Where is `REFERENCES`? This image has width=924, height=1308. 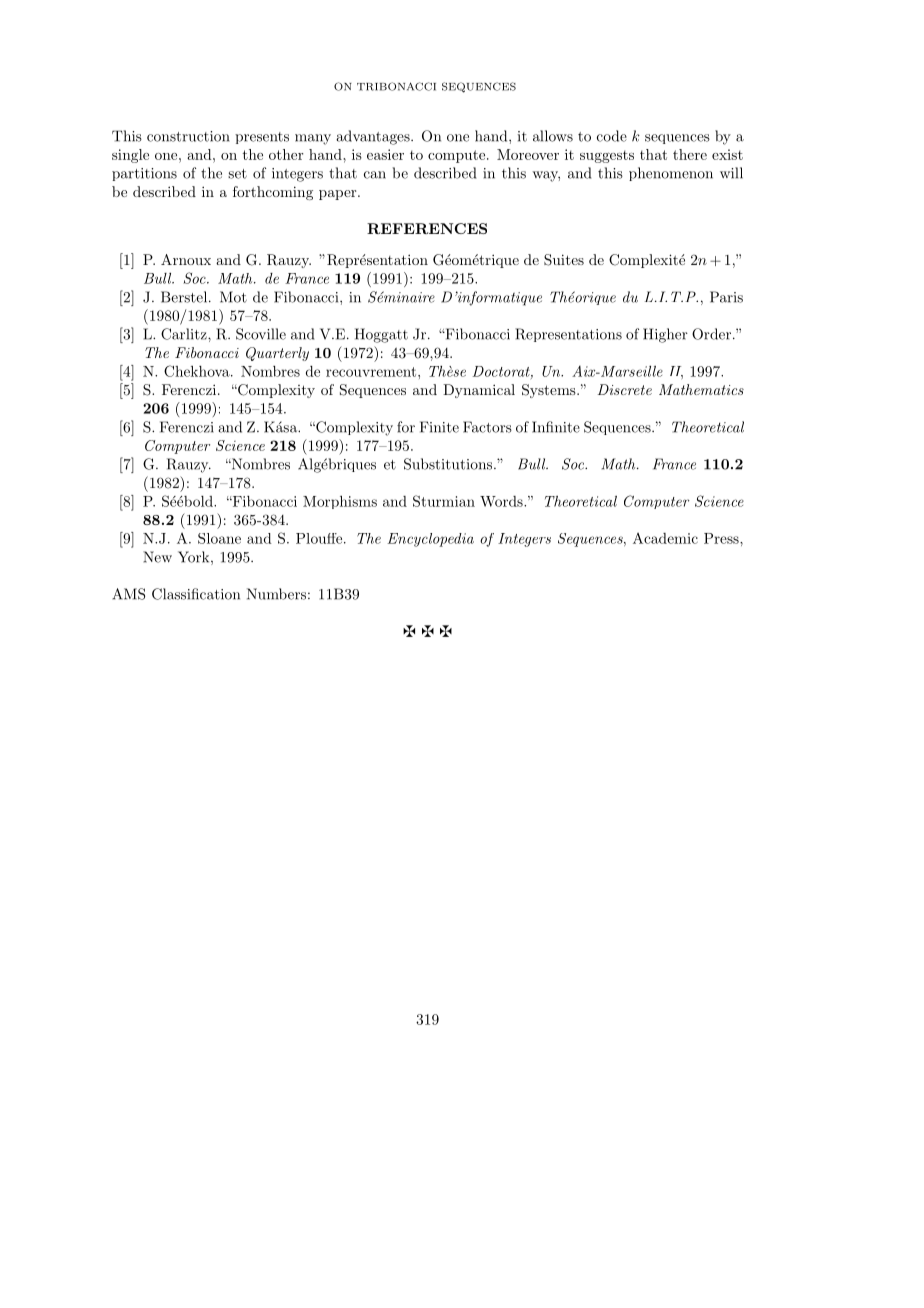 REFERENCES is located at coordinates (427, 228).
